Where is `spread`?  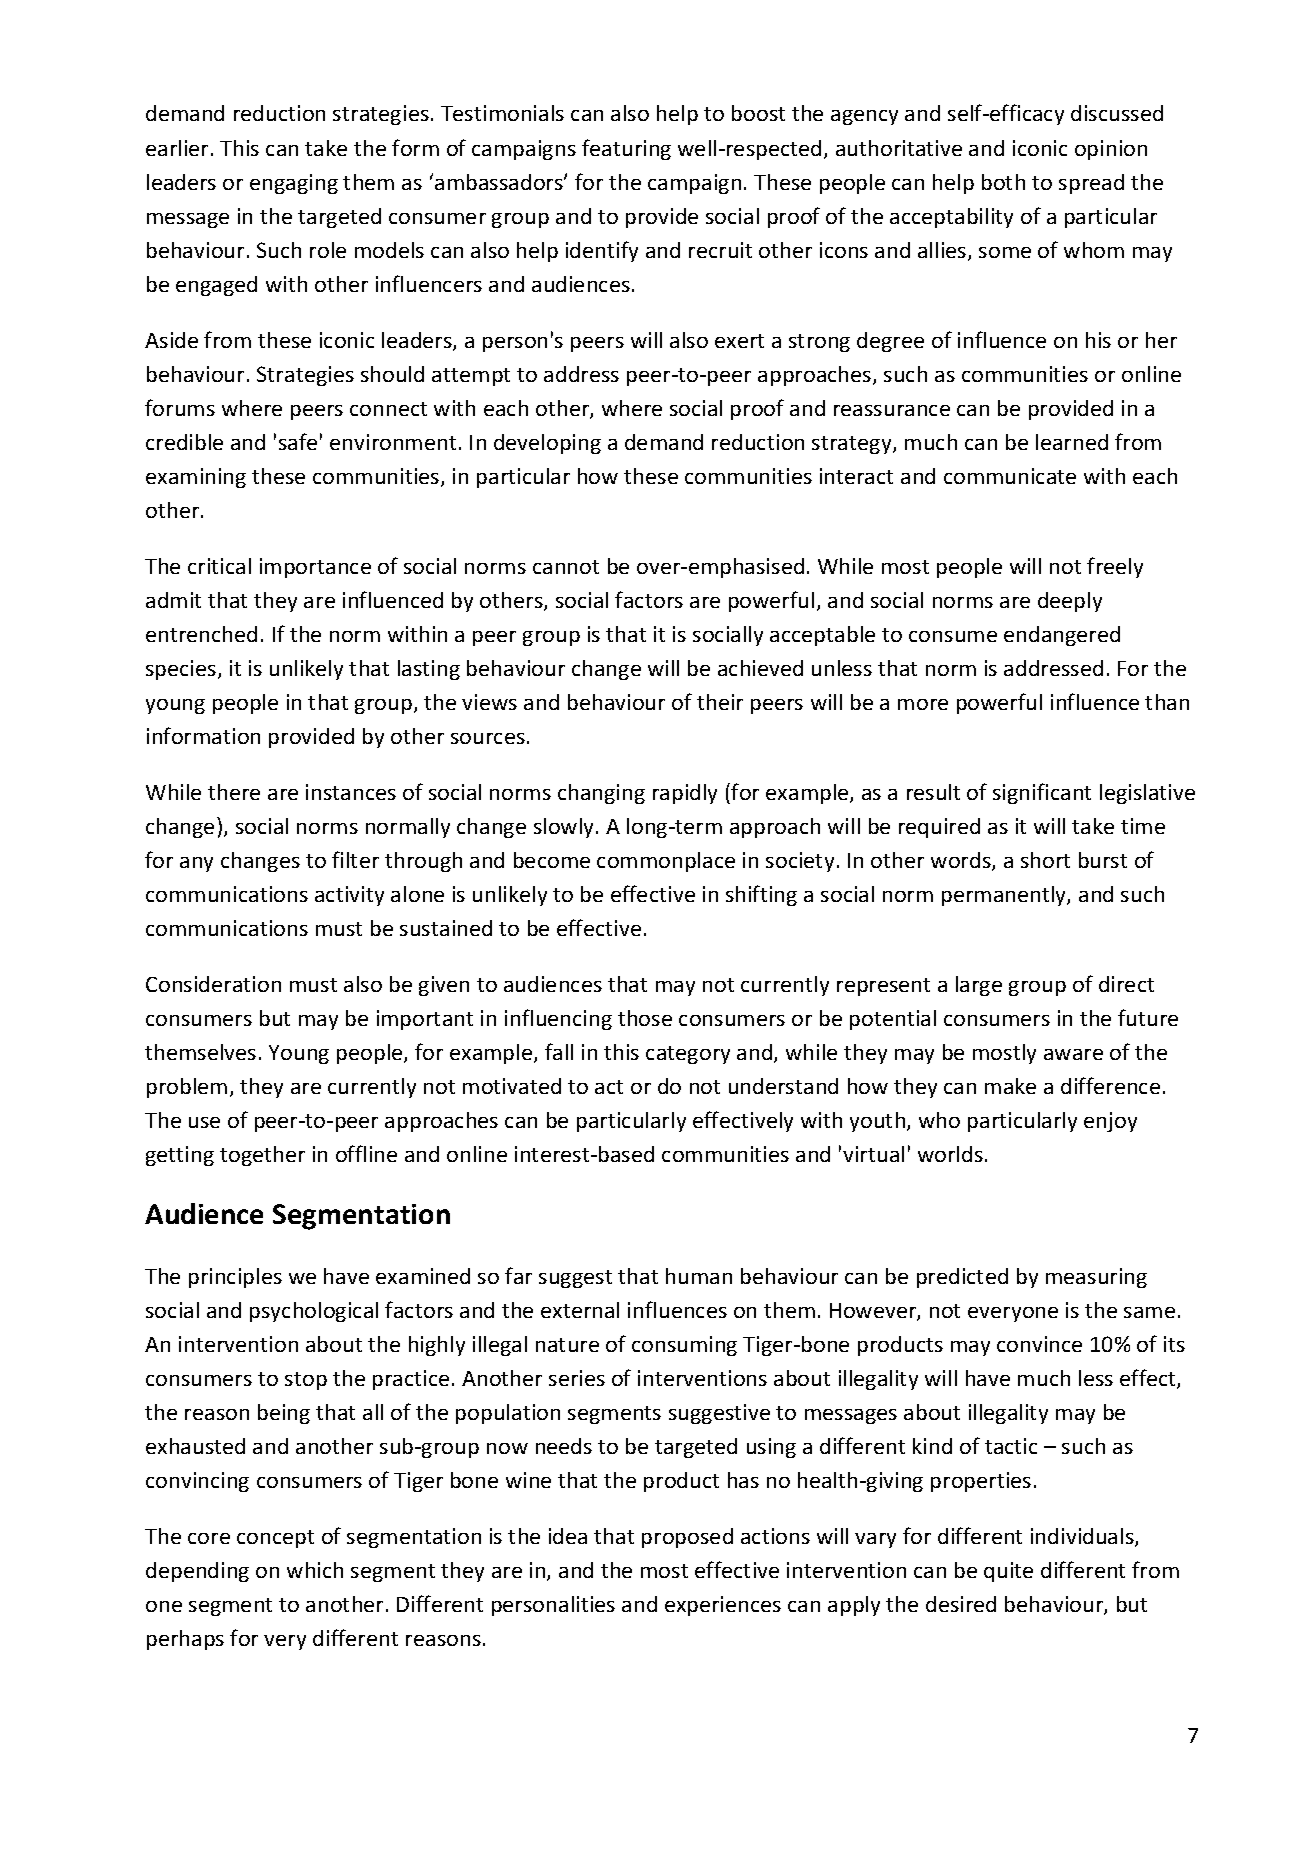
spread is located at coordinates (1091, 184).
